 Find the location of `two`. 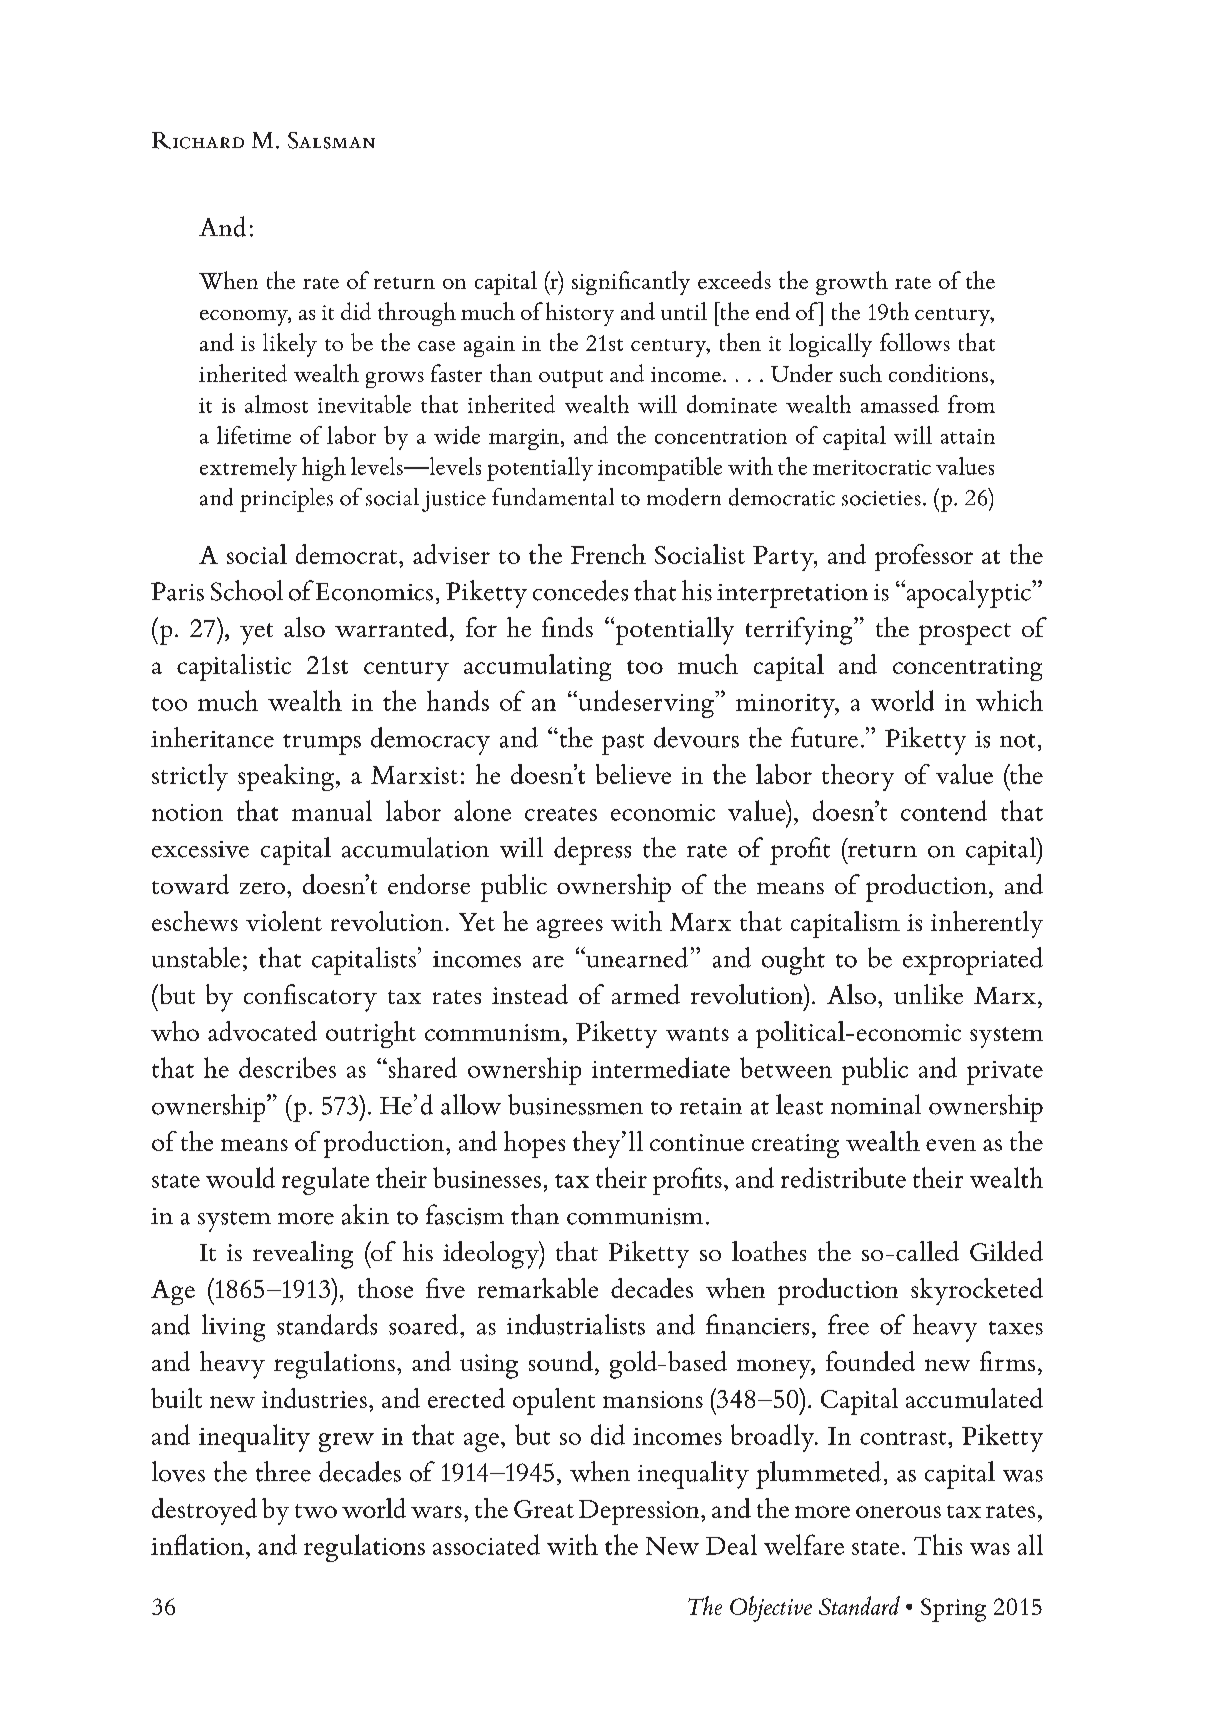

two is located at coordinates (316, 1511).
